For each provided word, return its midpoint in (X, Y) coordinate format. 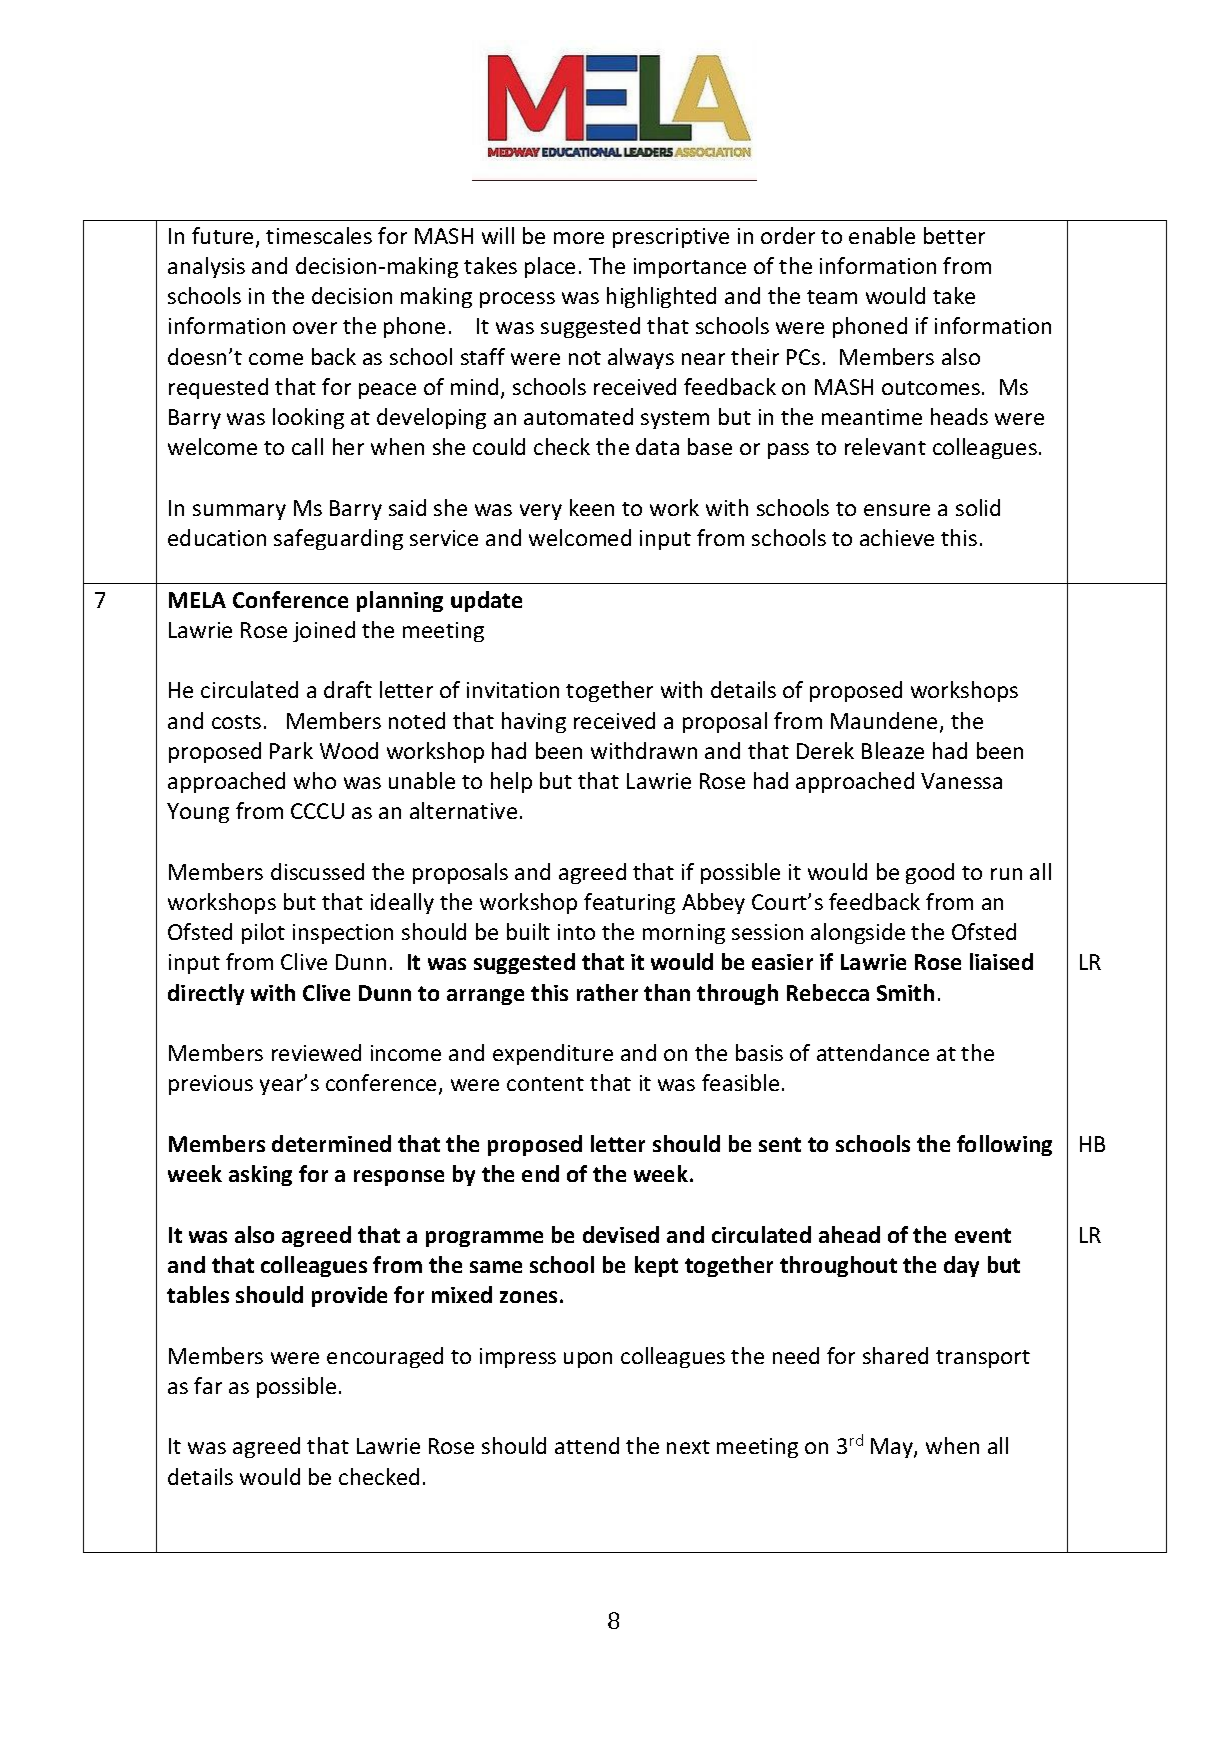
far (208, 1385)
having (534, 722)
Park (291, 750)
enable (882, 235)
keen (592, 507)
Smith (905, 992)
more (579, 238)
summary (239, 512)
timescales (319, 235)
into (576, 932)
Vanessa (961, 781)
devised (621, 1234)
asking (260, 1175)
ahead (849, 1234)
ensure (897, 510)
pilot (263, 933)
